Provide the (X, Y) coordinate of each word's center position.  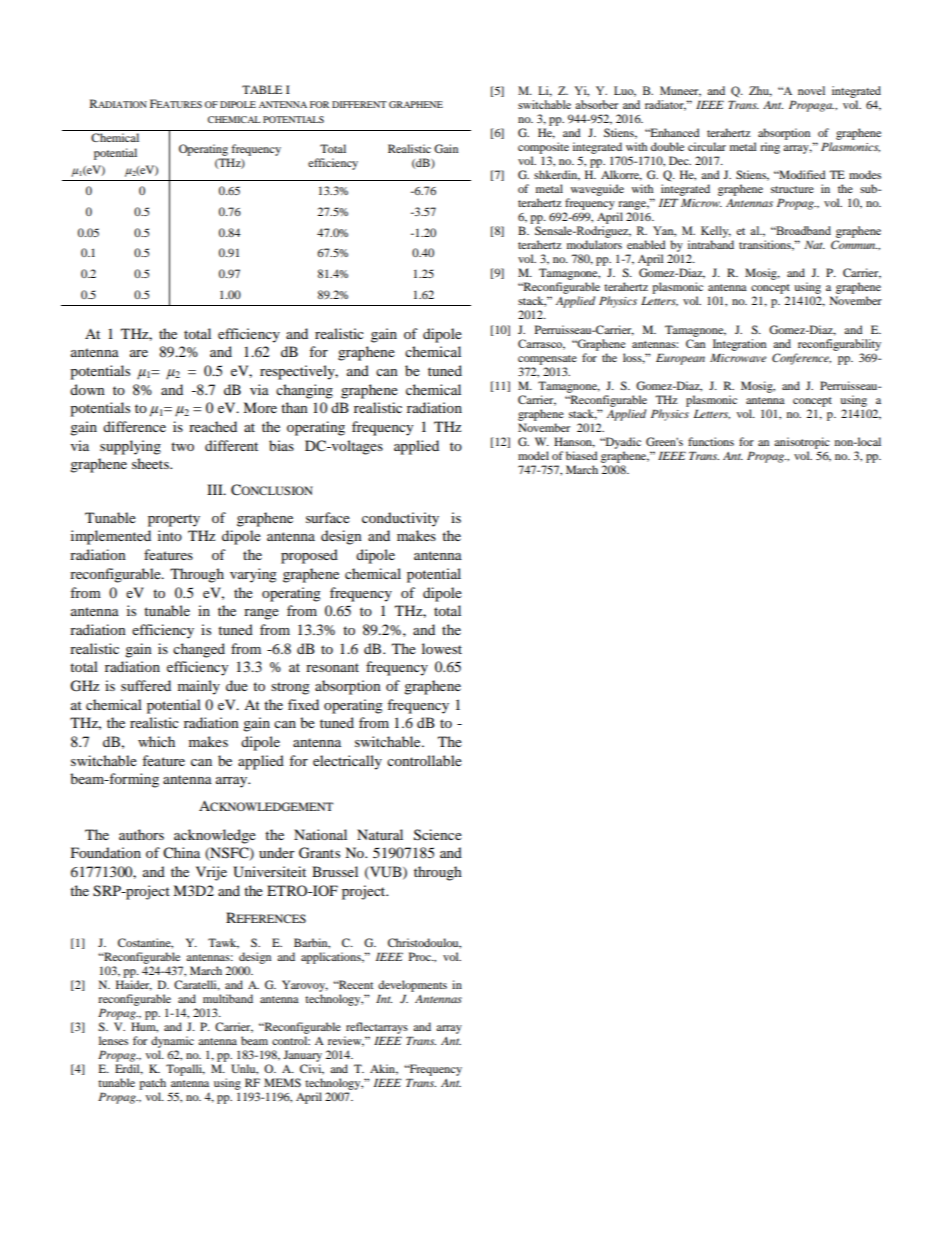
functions (711, 441)
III (216, 489)
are (139, 353)
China (181, 853)
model (533, 455)
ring (770, 148)
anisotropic (802, 443)
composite (543, 149)
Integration (740, 345)
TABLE (262, 89)
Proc (421, 956)
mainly (199, 687)
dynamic (172, 1043)
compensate (547, 360)
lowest (442, 648)
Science (438, 835)
